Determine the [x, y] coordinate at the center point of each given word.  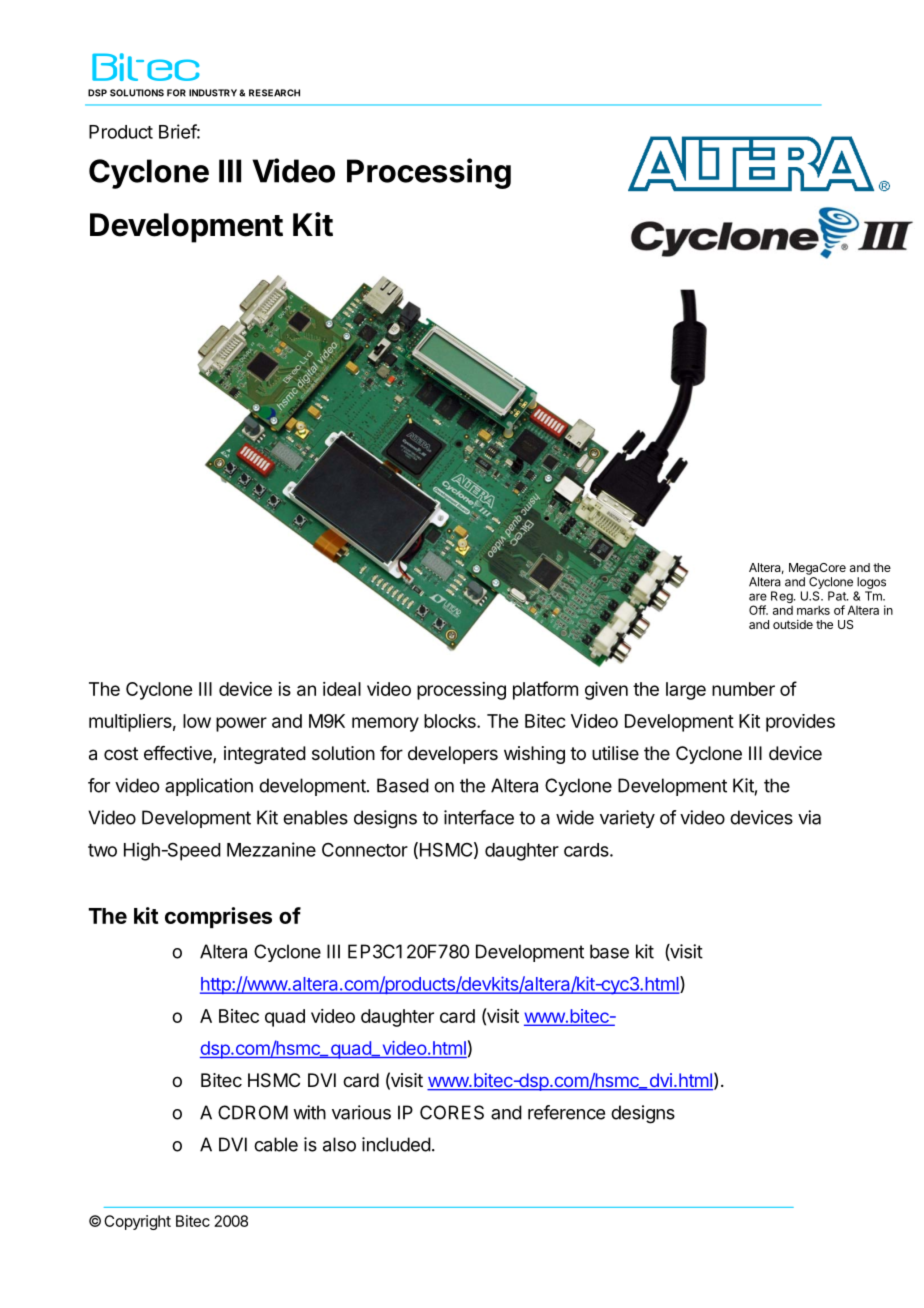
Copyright [137, 1222]
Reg [783, 597]
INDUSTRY [213, 93]
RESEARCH [274, 93]
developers [453, 755]
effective [179, 754]
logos [871, 583]
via [809, 817]
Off [758, 610]
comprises [218, 917]
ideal [342, 689]
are [758, 597]
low [197, 721]
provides [800, 723]
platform [545, 690]
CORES [452, 1112]
